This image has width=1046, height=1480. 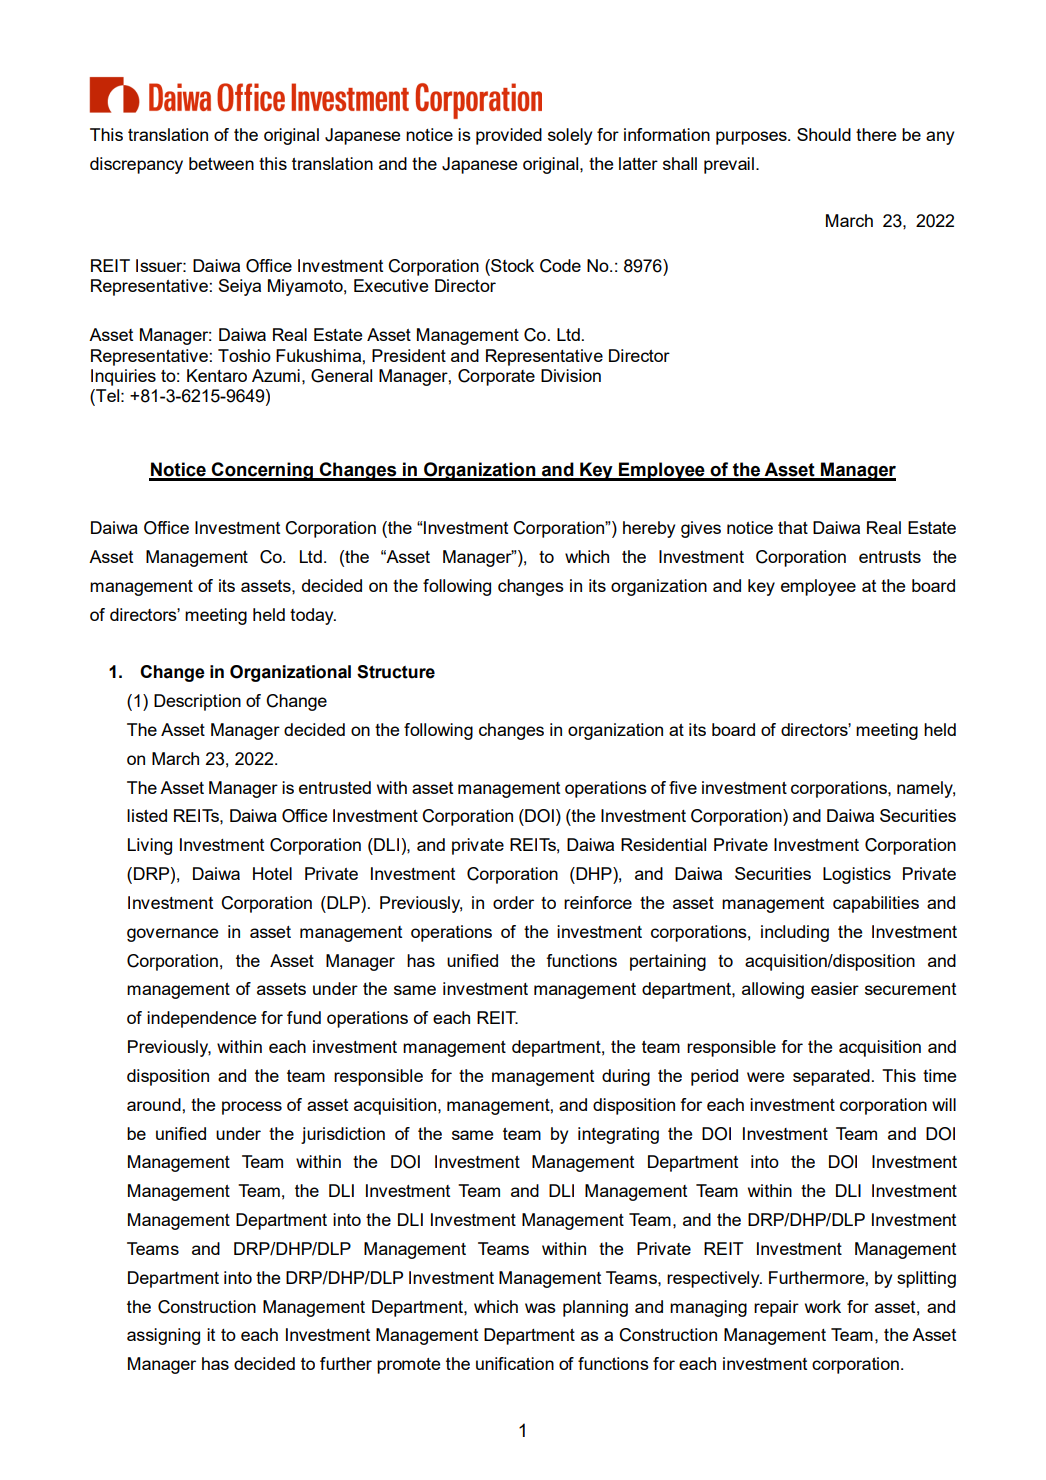 I want to click on Should, so click(x=824, y=134).
